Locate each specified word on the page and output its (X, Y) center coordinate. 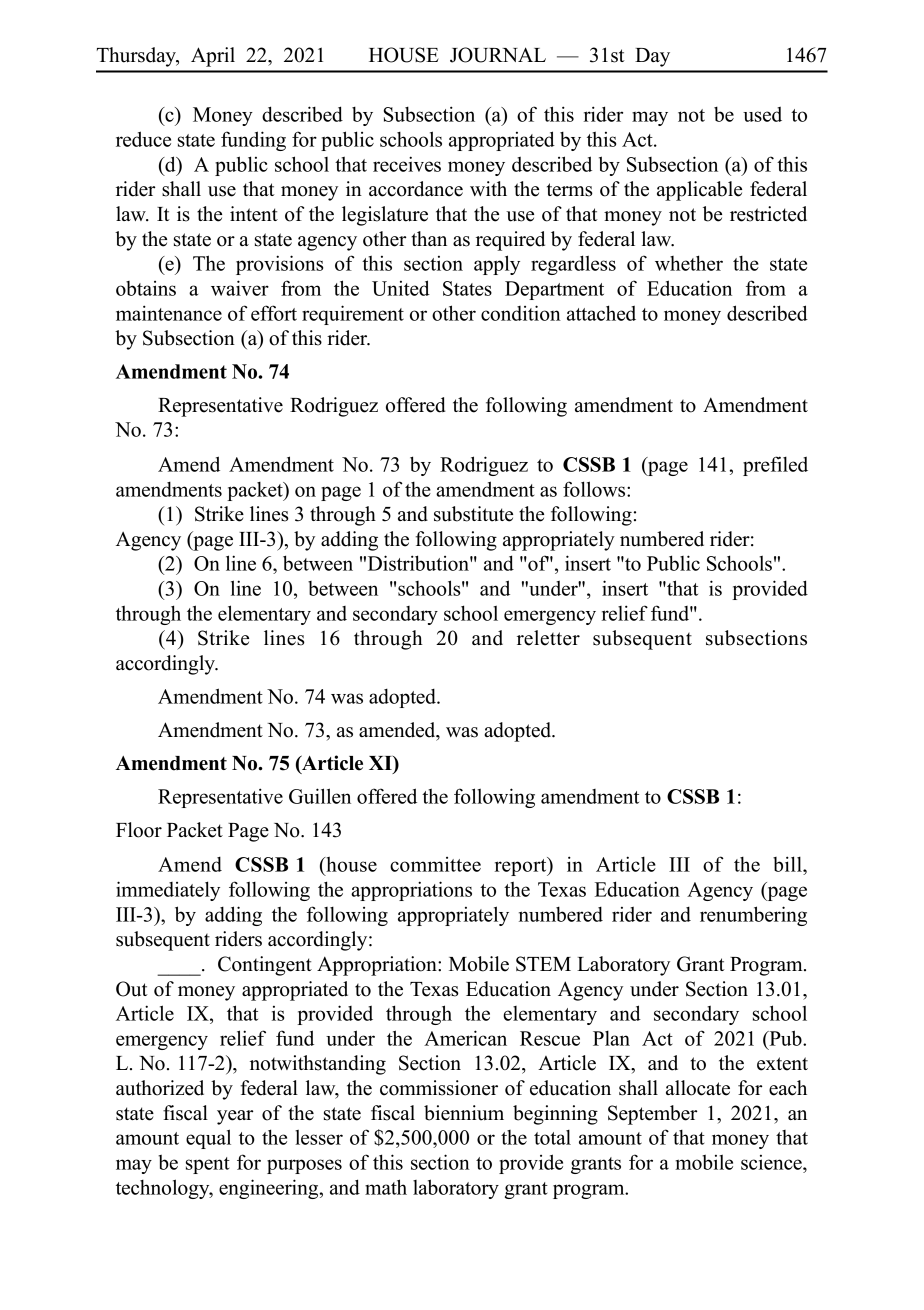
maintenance (169, 313)
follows (595, 489)
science (772, 1162)
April (213, 57)
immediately (168, 891)
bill (788, 864)
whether (689, 263)
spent (208, 1165)
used (762, 114)
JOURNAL (498, 55)
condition (521, 313)
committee (435, 864)
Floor (139, 830)
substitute (473, 514)
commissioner (439, 1088)
